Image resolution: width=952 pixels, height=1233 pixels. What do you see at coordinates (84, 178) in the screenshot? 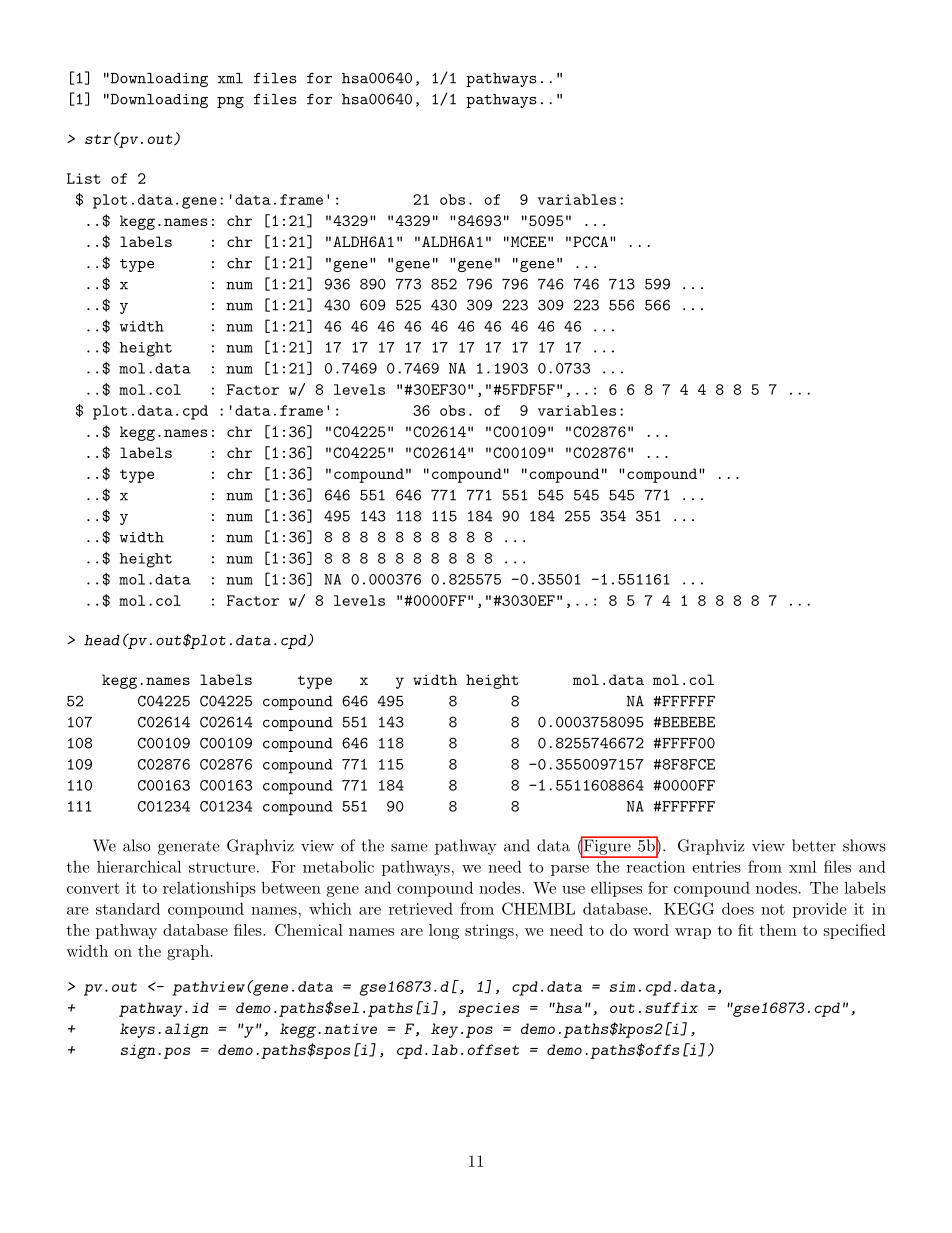
I see `List` at bounding box center [84, 178].
